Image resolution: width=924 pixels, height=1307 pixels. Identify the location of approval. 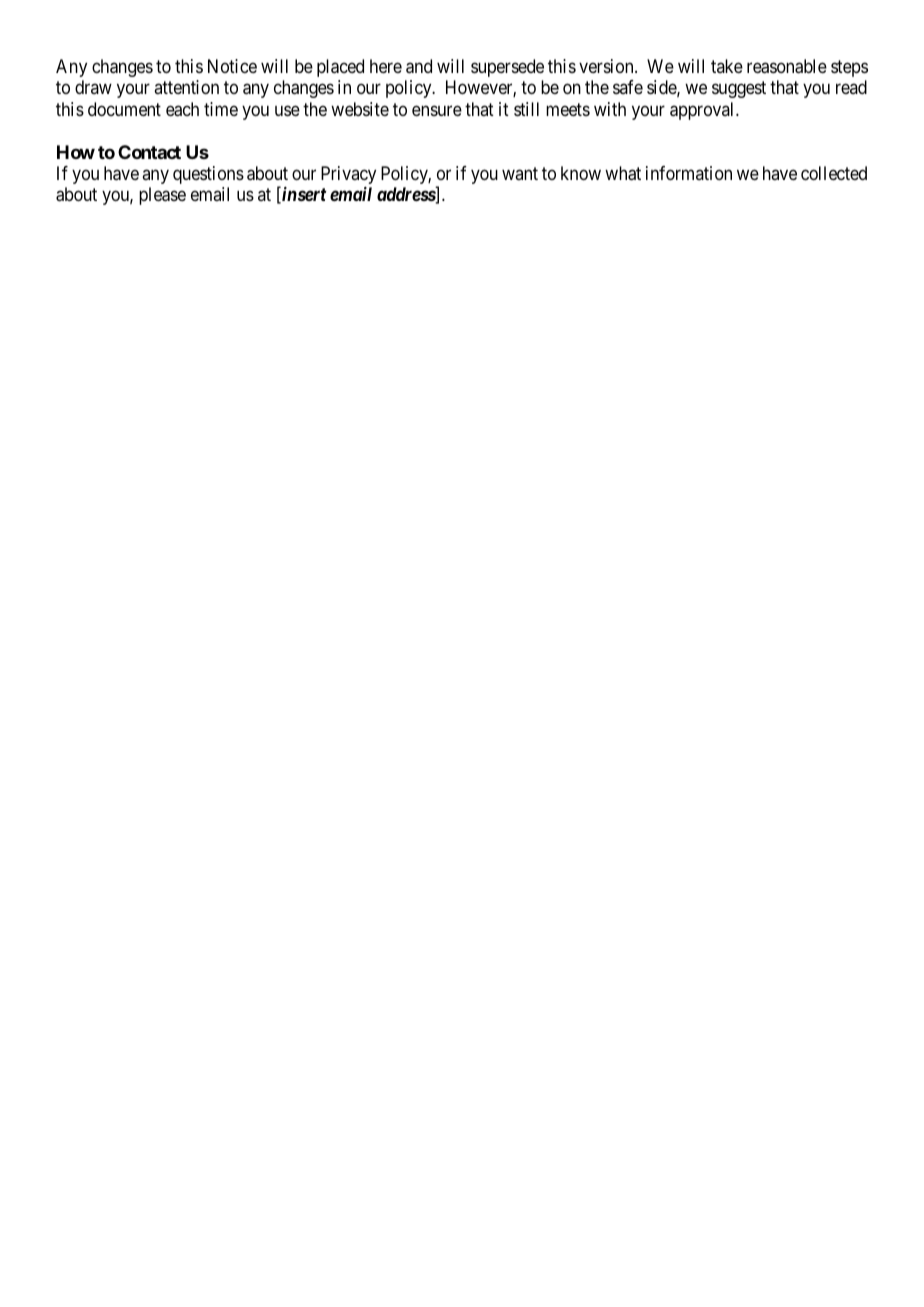
(703, 111).
